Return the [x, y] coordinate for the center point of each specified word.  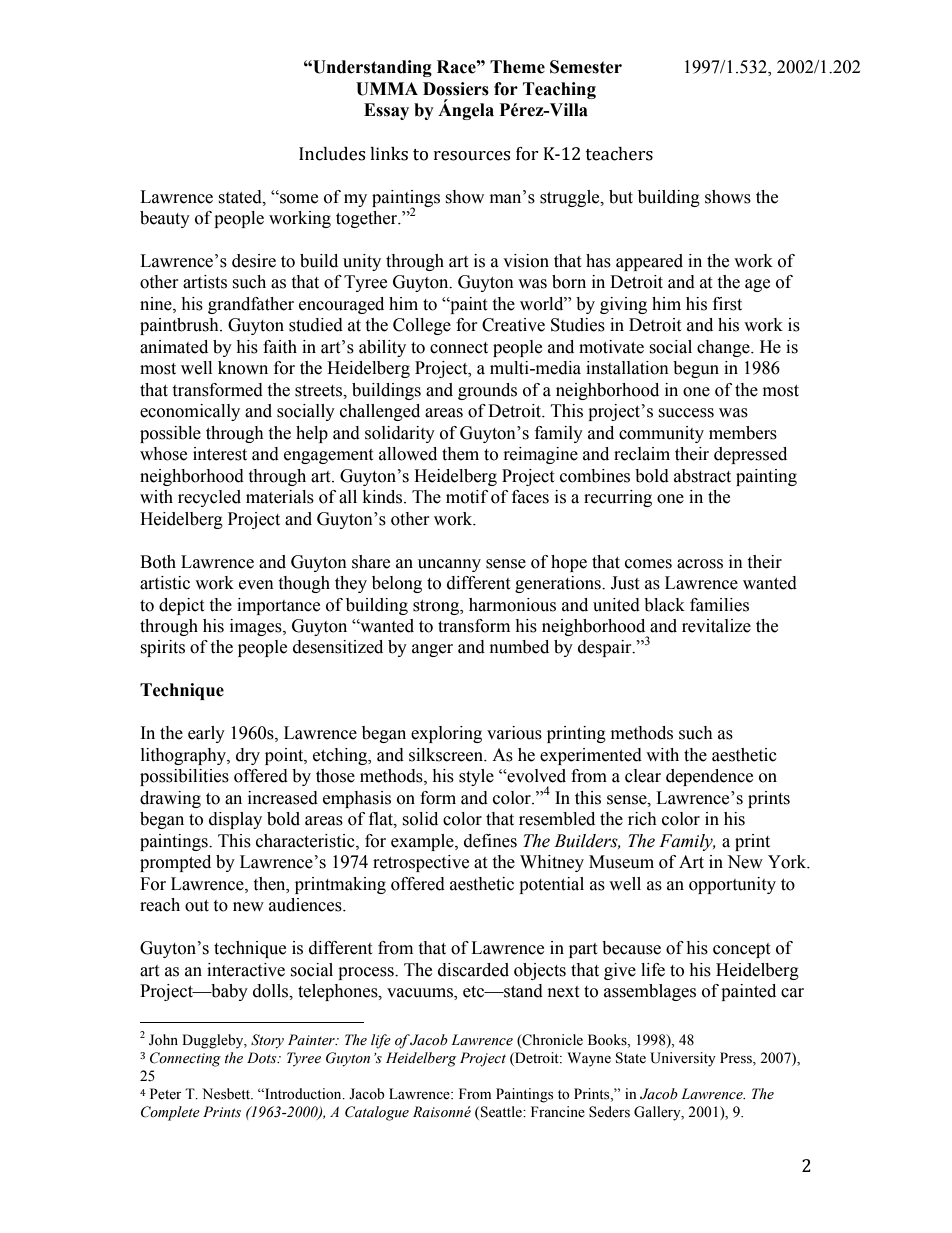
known [243, 368]
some [298, 198]
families [719, 605]
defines [490, 841]
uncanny [449, 565]
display [235, 820]
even [256, 585]
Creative [513, 325]
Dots [263, 1058]
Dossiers [456, 89]
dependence [709, 777]
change [724, 348]
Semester [586, 67]
